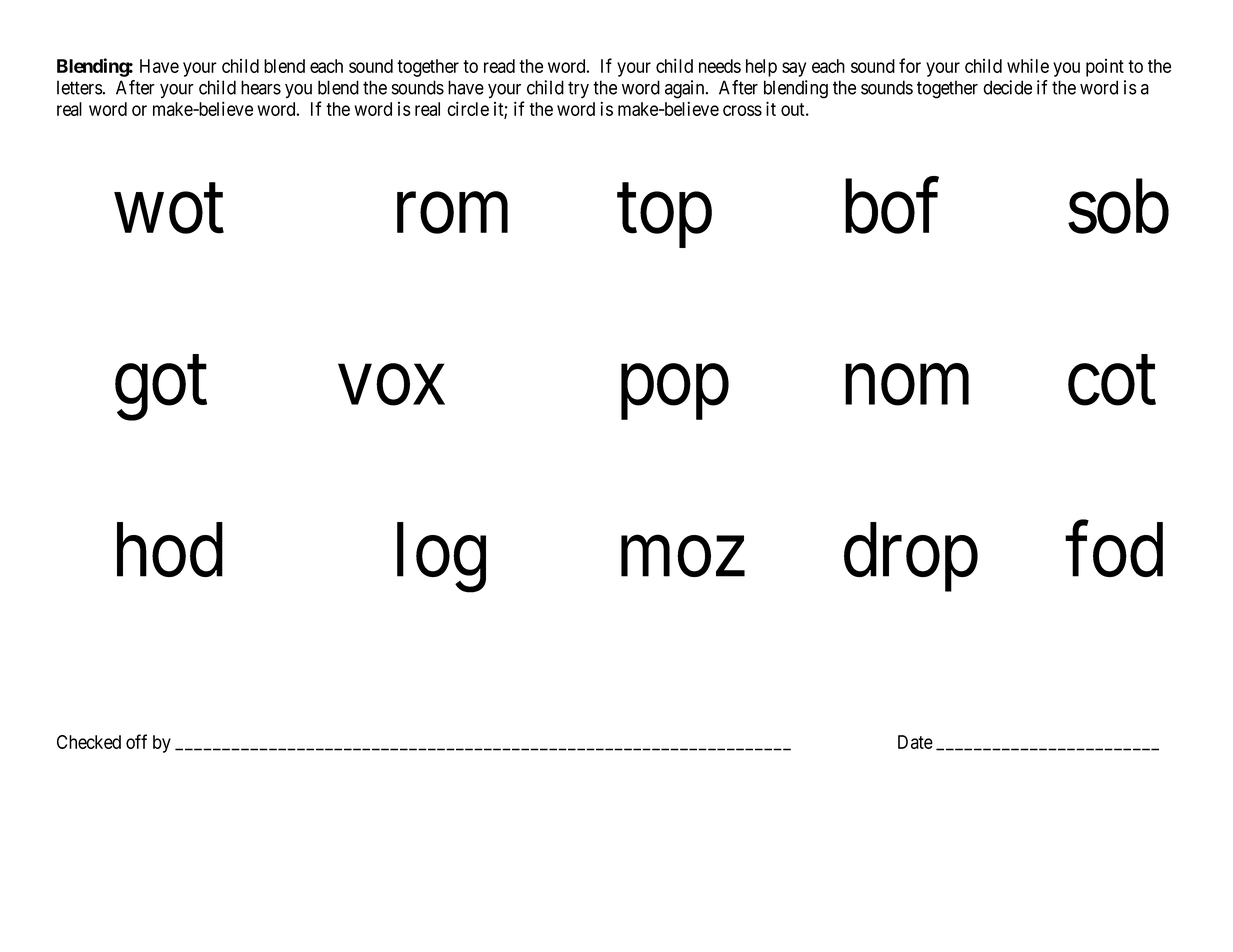  What do you see at coordinates (1007, 87) in the page?
I see `decide` at bounding box center [1007, 87].
